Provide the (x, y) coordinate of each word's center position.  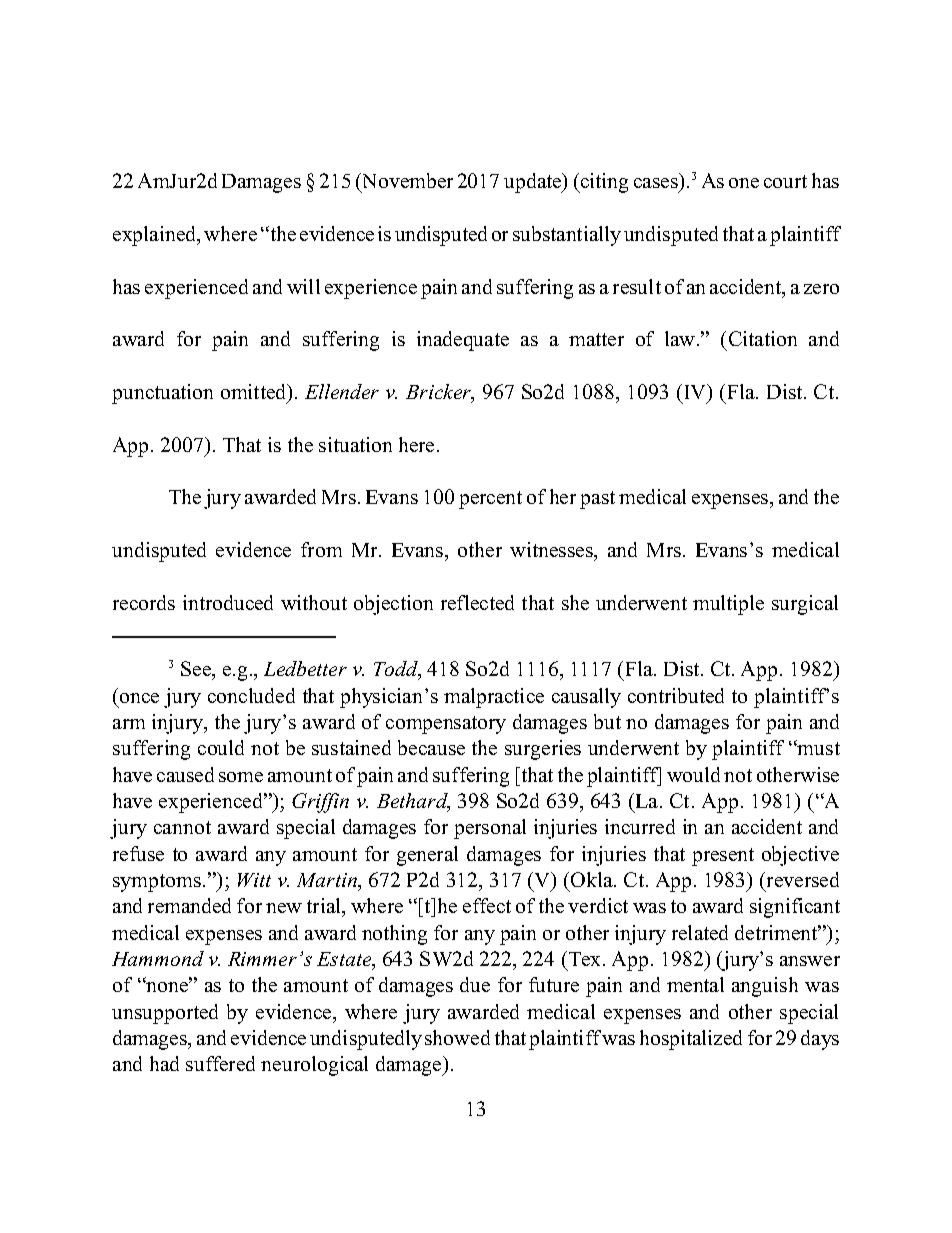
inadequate (463, 341)
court (785, 181)
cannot (182, 827)
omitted (254, 391)
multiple (728, 605)
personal (490, 829)
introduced (228, 602)
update (534, 183)
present (723, 857)
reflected (477, 602)
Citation (763, 338)
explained (155, 236)
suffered (220, 1063)
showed (457, 1037)
